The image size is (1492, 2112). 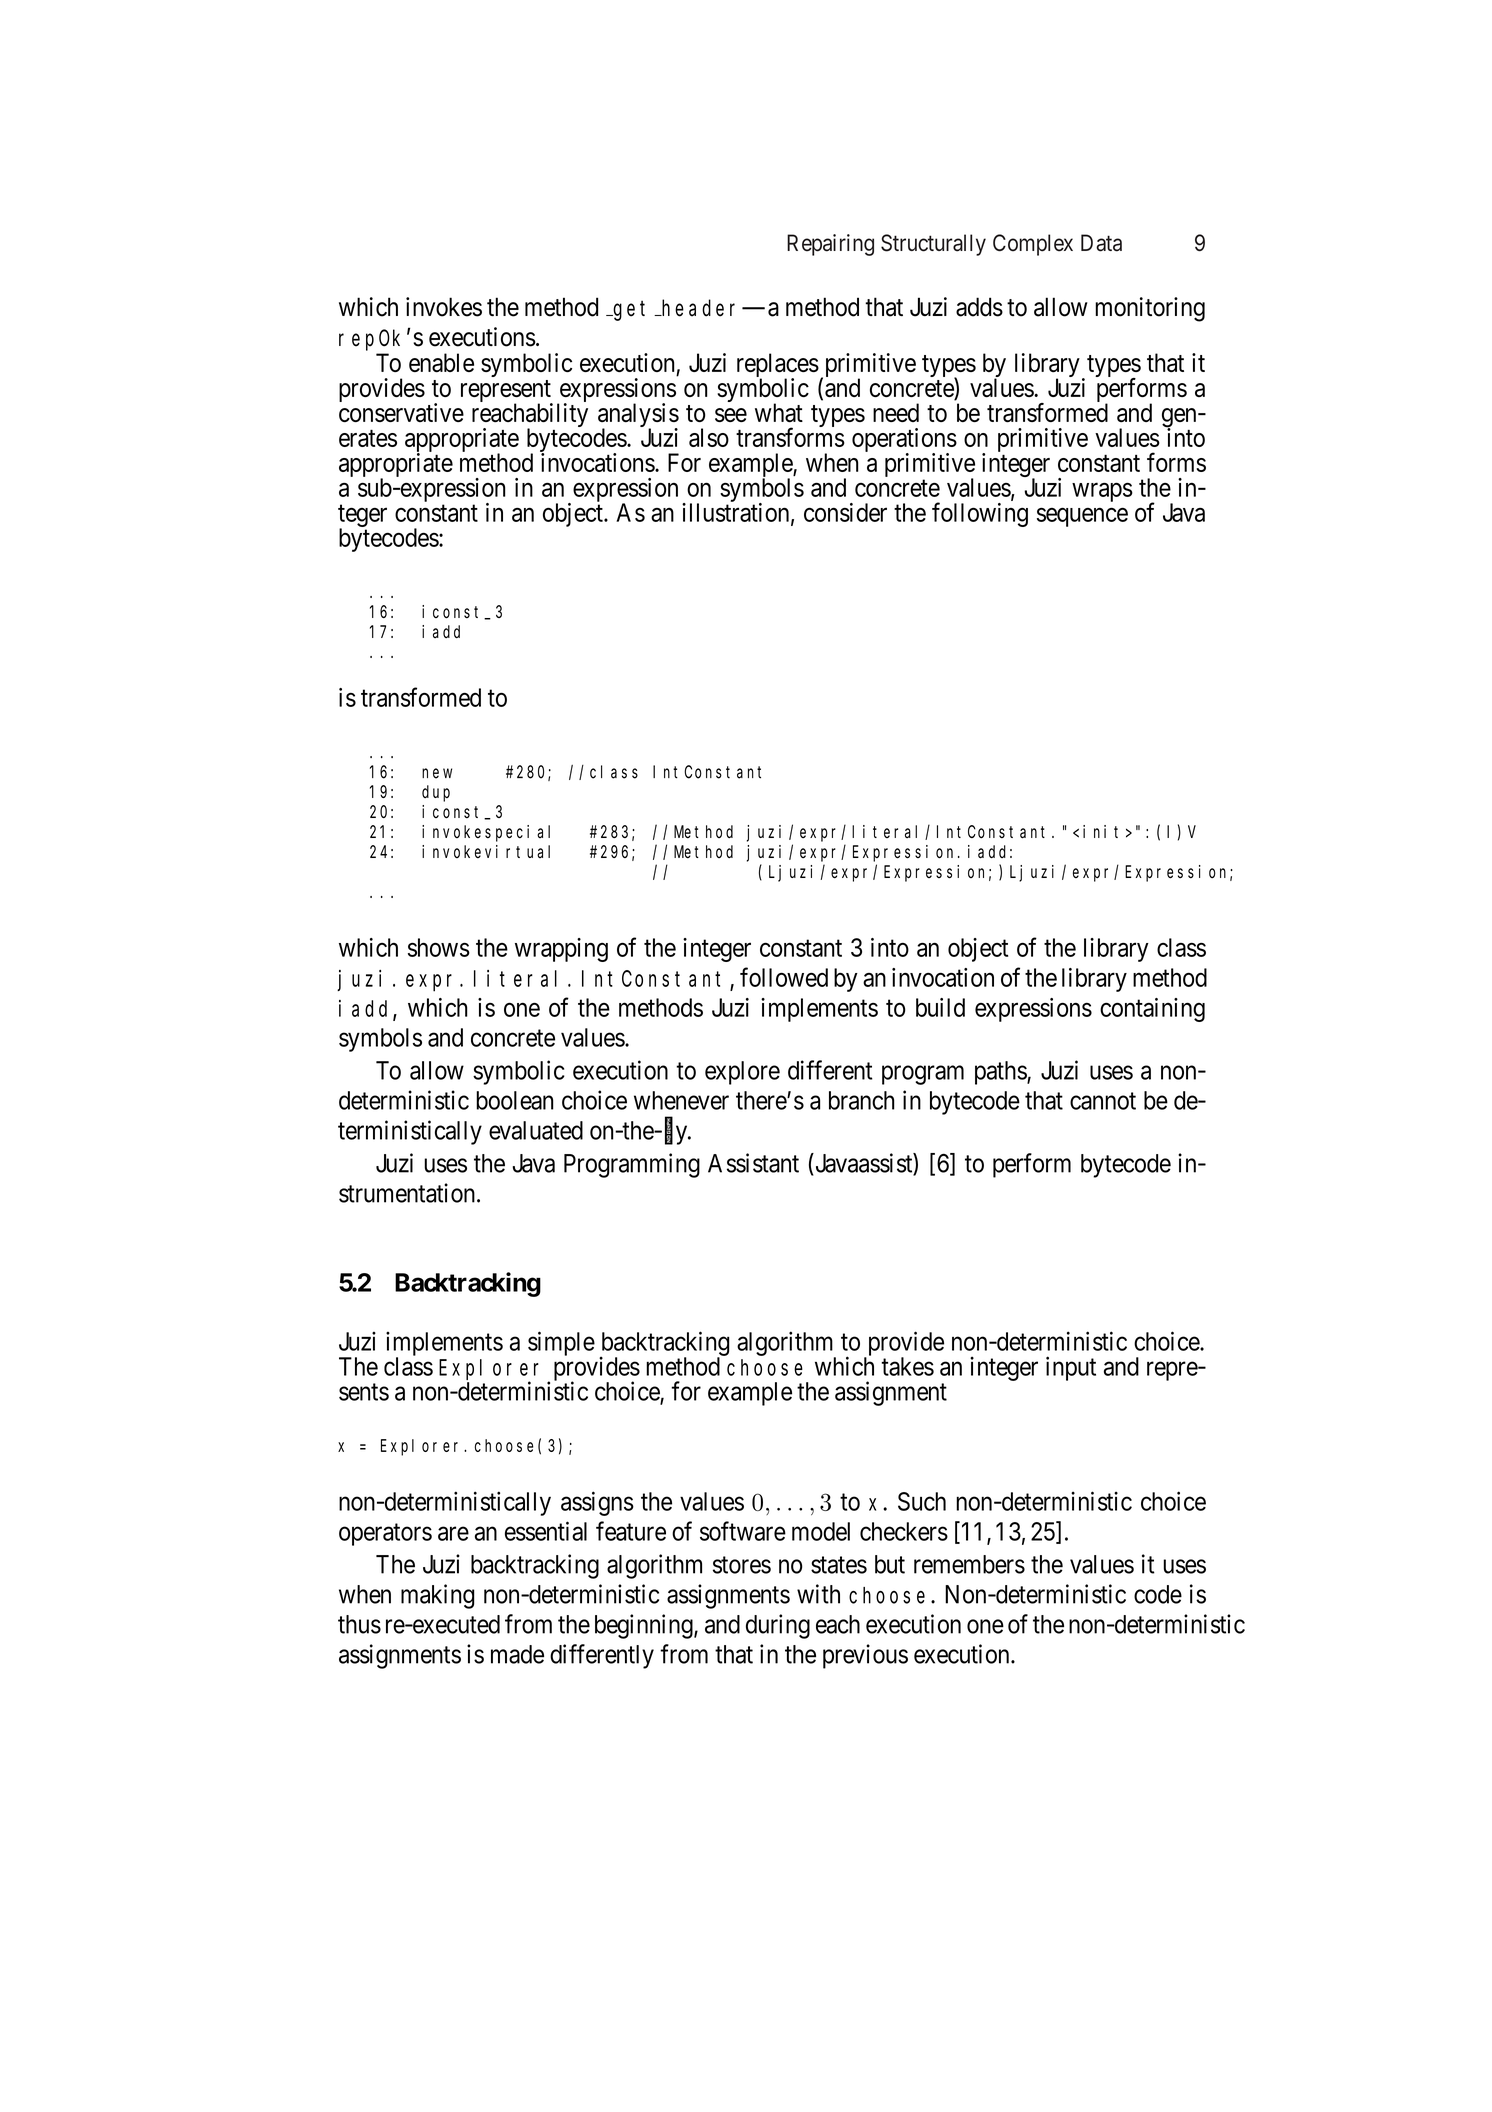 What do you see at coordinates (969, 1564) in the screenshot?
I see `remembers` at bounding box center [969, 1564].
